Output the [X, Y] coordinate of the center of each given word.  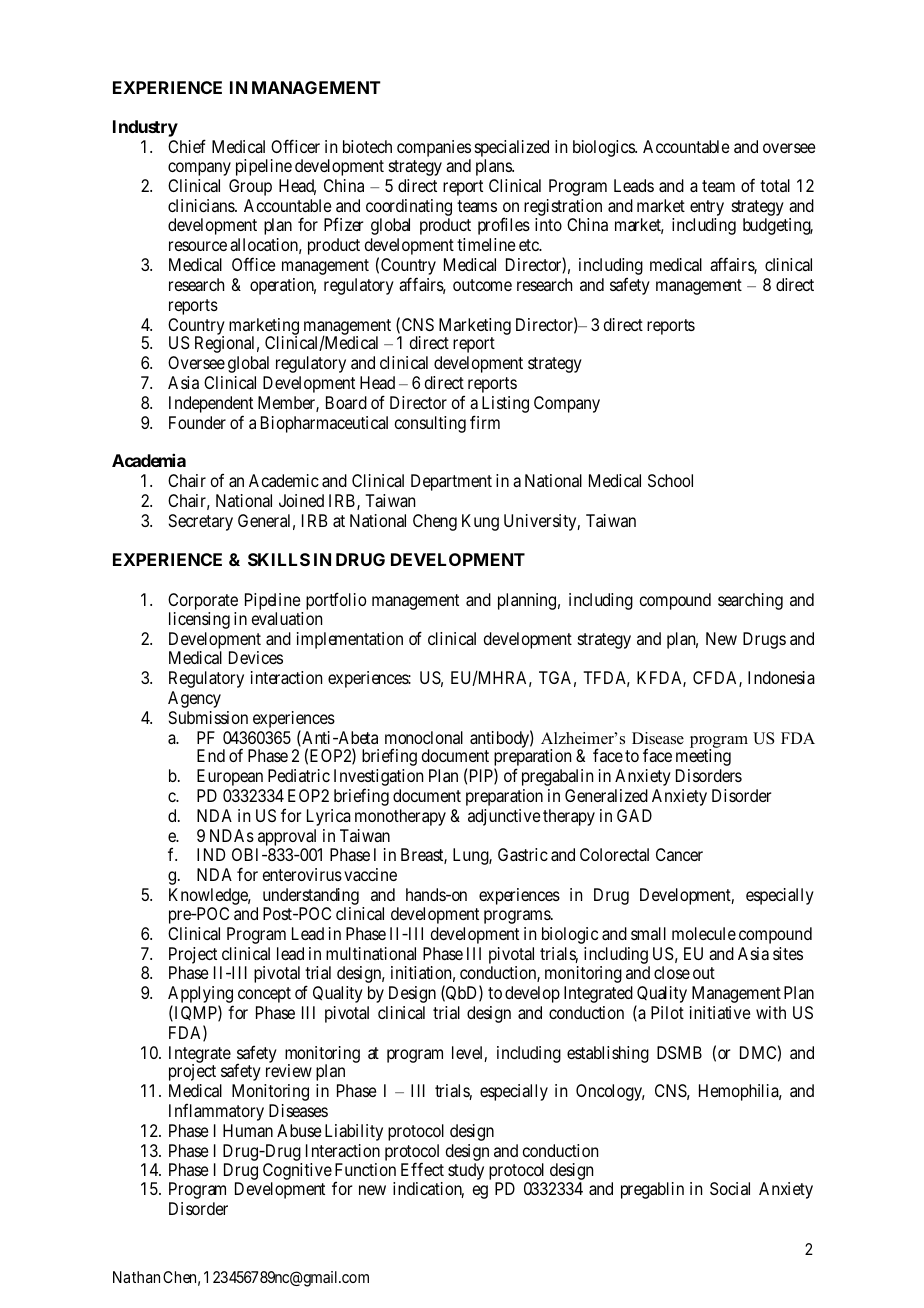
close [672, 972]
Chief [187, 146]
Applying [200, 996]
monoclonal [424, 737]
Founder [197, 422]
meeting [703, 757]
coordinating [409, 209]
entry [707, 209]
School [670, 480]
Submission [208, 717]
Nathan [136, 1277]
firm [485, 422]
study [466, 1171]
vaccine [370, 874]
